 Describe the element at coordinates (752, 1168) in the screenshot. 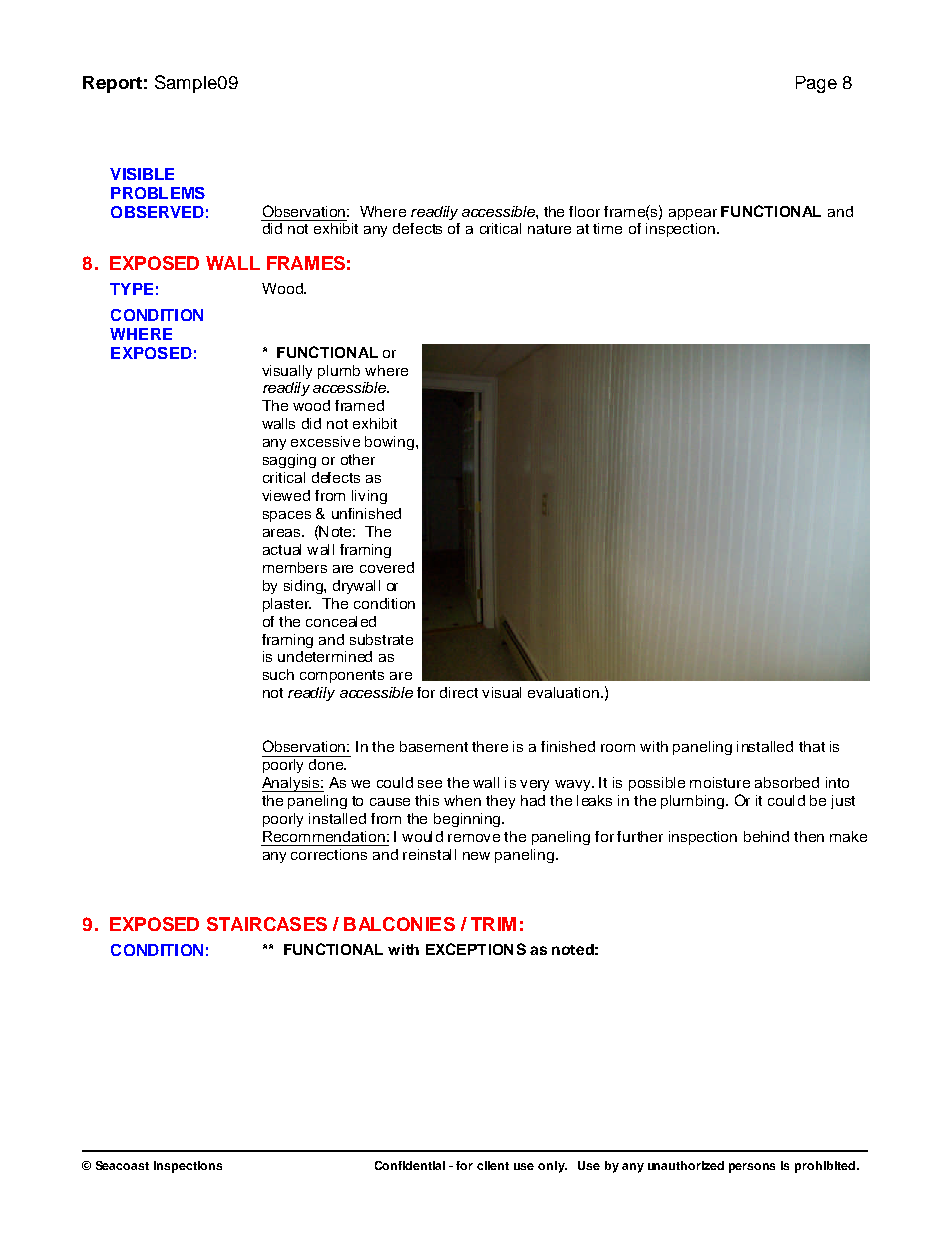

I see `persons` at that location.
